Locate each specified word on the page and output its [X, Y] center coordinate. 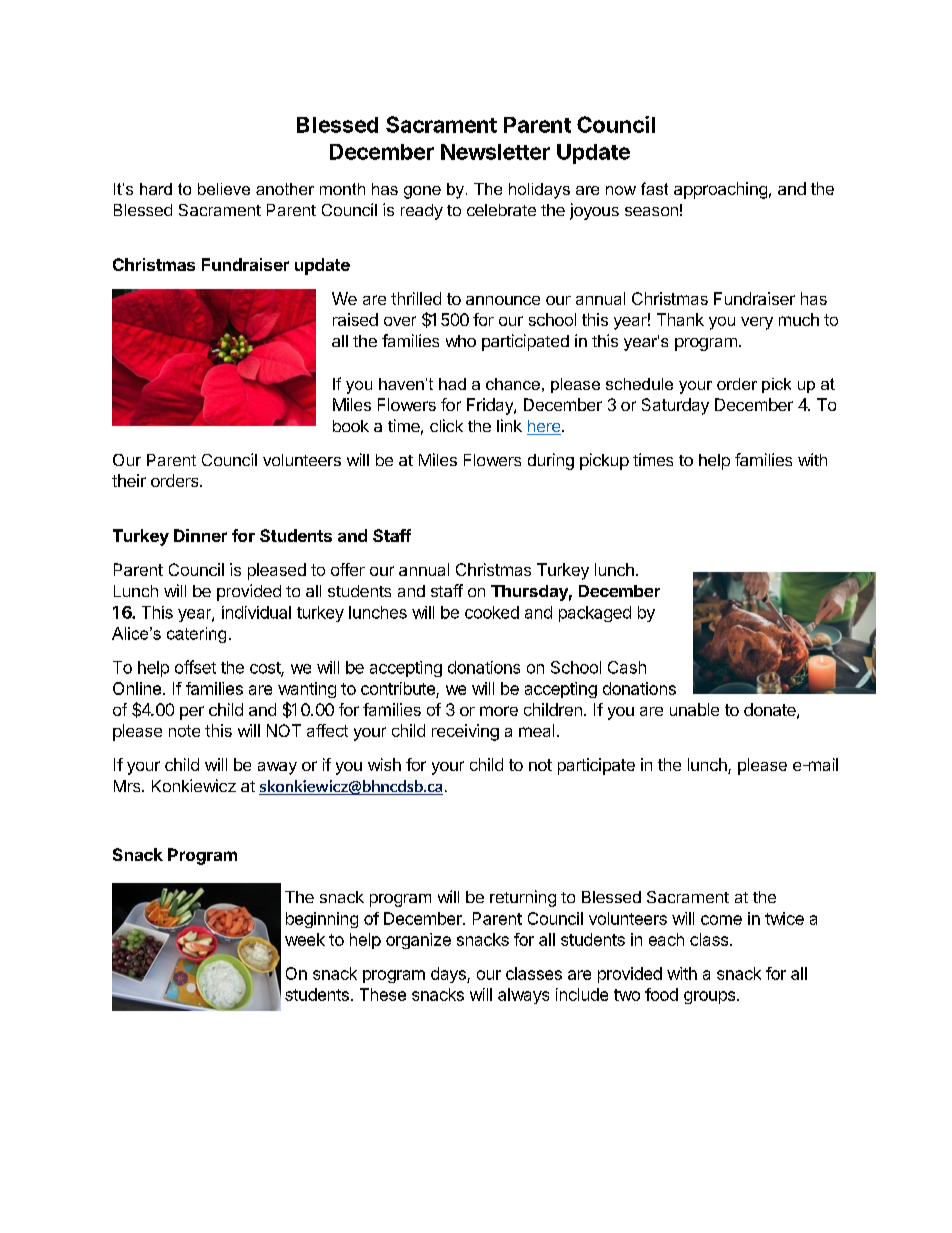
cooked [492, 612]
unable [694, 709]
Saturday [675, 406]
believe [224, 189]
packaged [595, 614]
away [277, 768]
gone [422, 192]
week [305, 939]
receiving [465, 732]
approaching [720, 190]
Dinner [200, 535]
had [452, 384]
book [351, 426]
